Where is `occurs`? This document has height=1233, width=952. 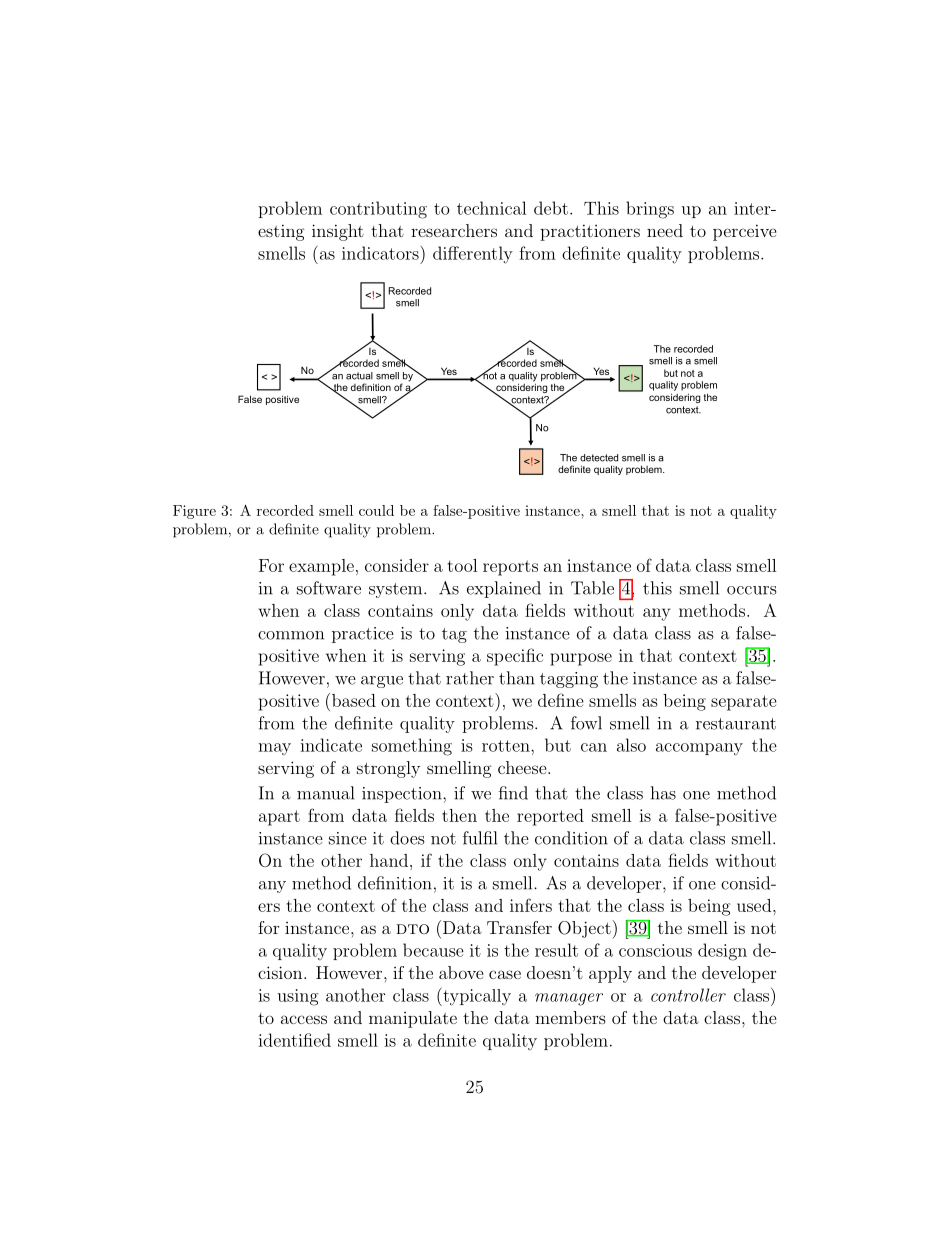 occurs is located at coordinates (751, 590).
